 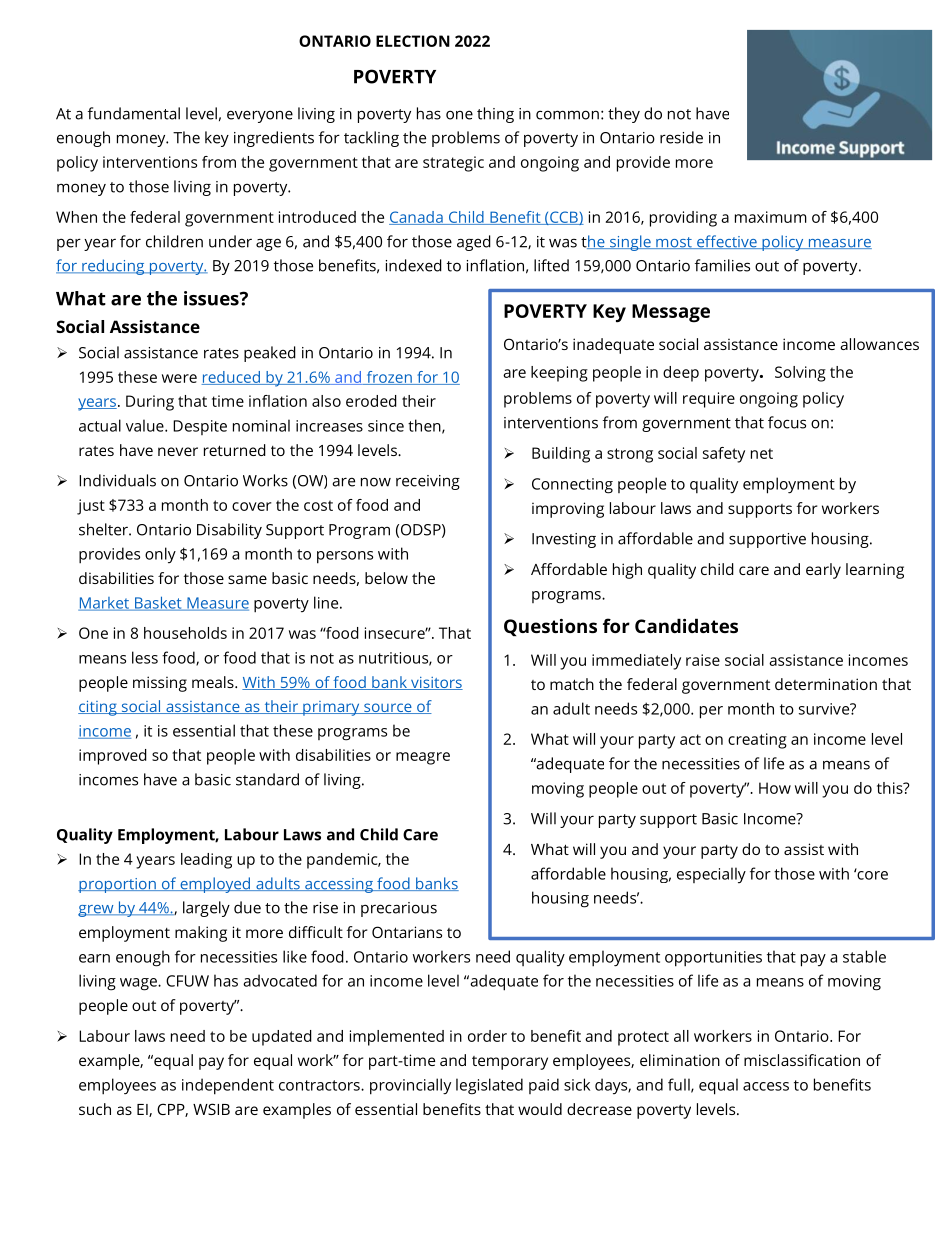 What do you see at coordinates (787, 422) in the document?
I see `focus` at bounding box center [787, 422].
